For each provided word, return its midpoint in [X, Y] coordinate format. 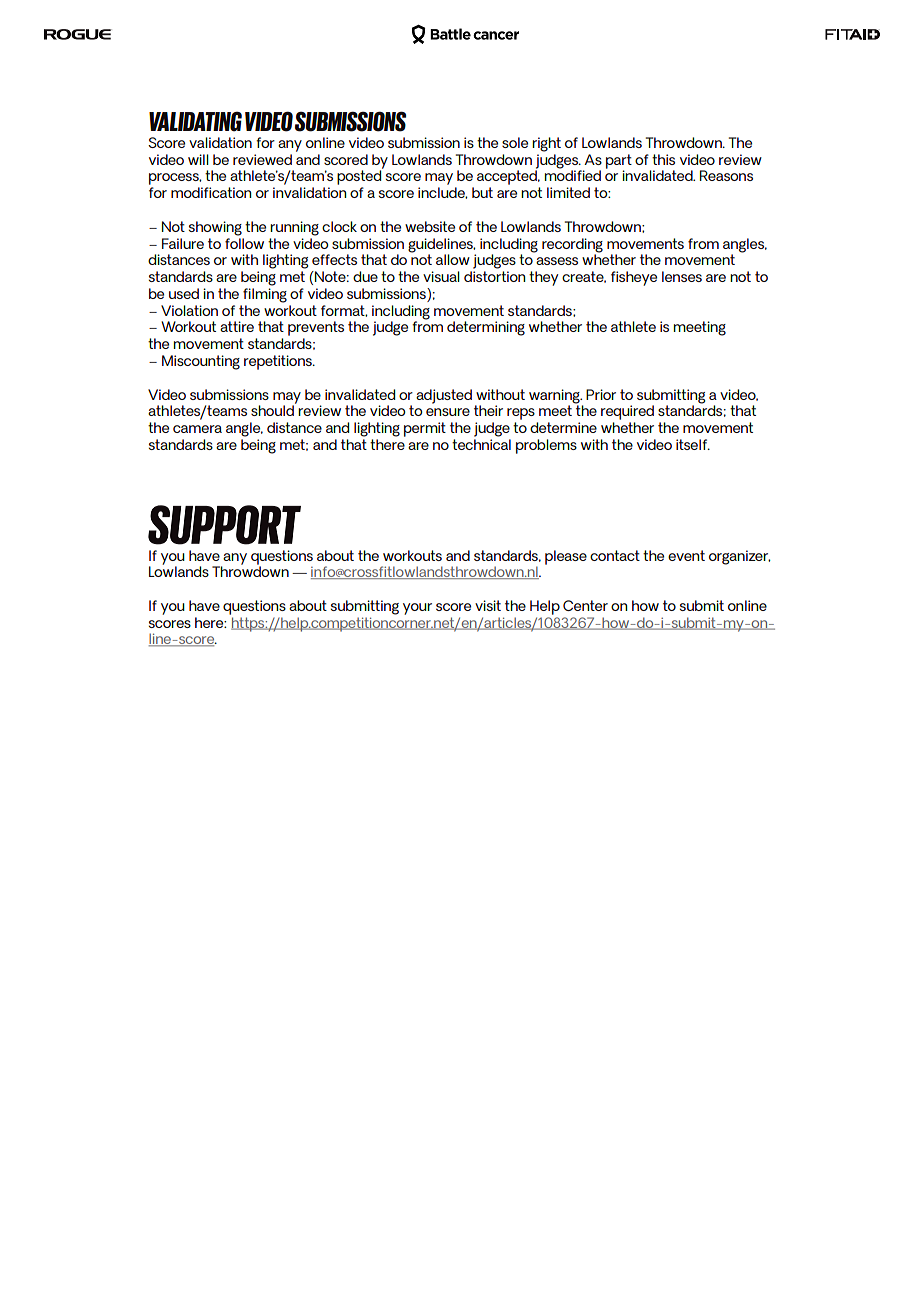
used [184, 293]
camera [197, 429]
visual [441, 276]
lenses [682, 276]
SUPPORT [224, 525]
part [619, 162]
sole [515, 142]
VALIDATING [195, 121]
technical [481, 444]
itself [693, 444]
